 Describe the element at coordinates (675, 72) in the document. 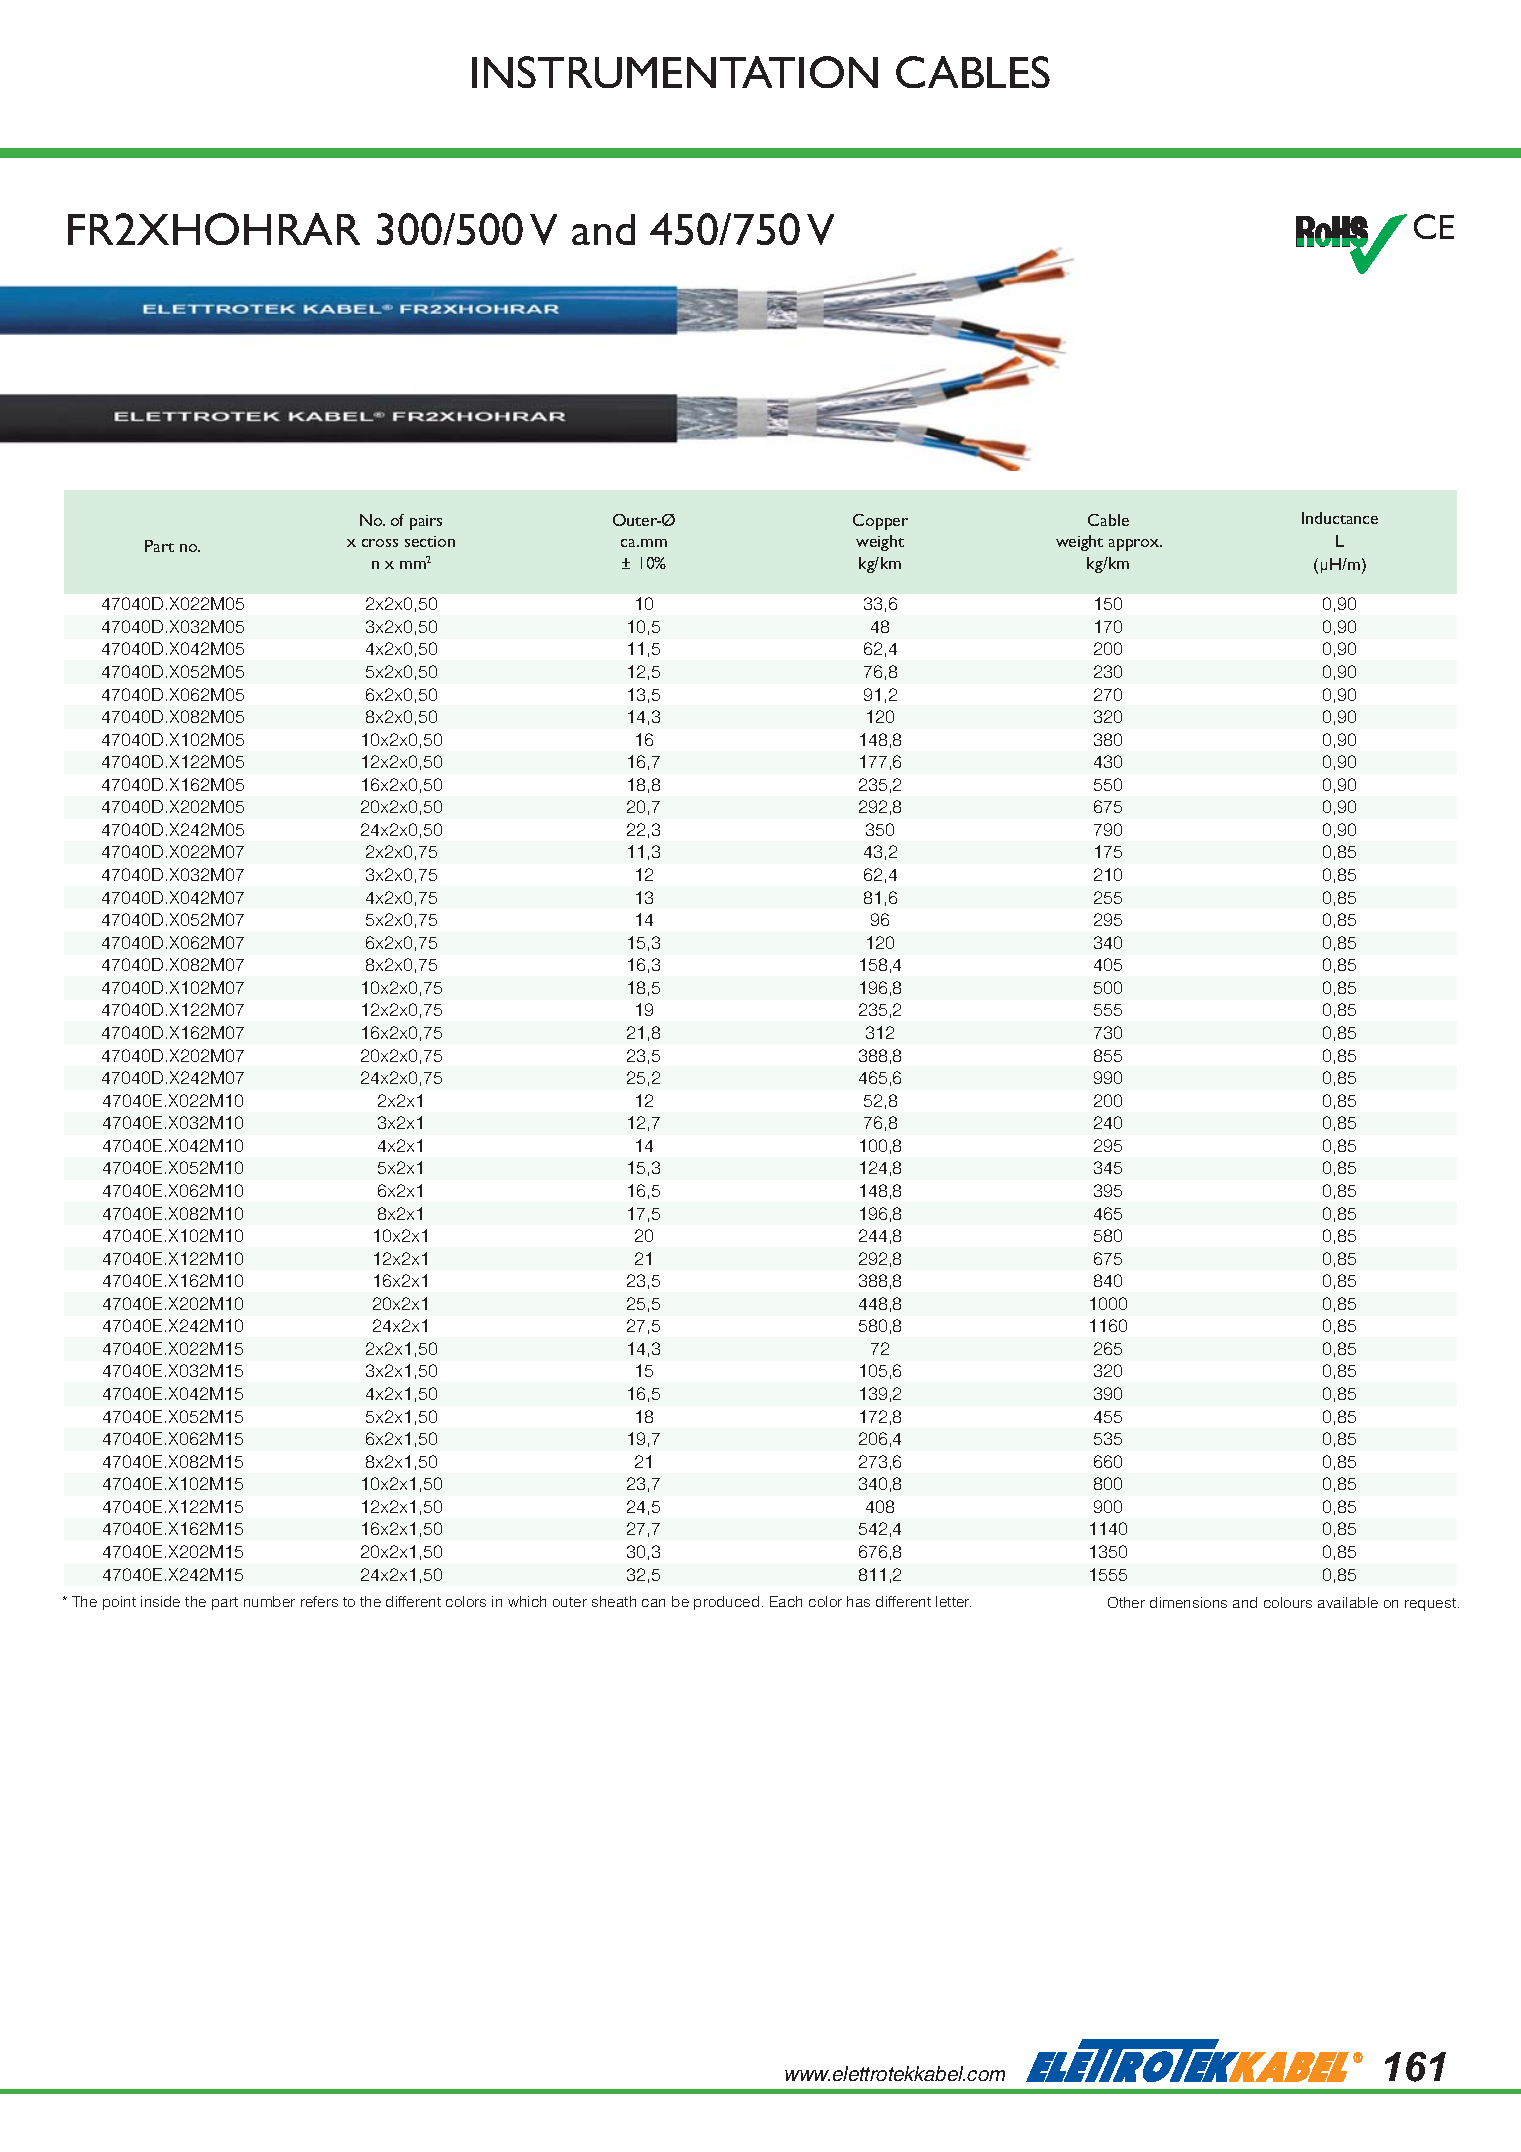

I see `INSTRUMENTATION` at that location.
